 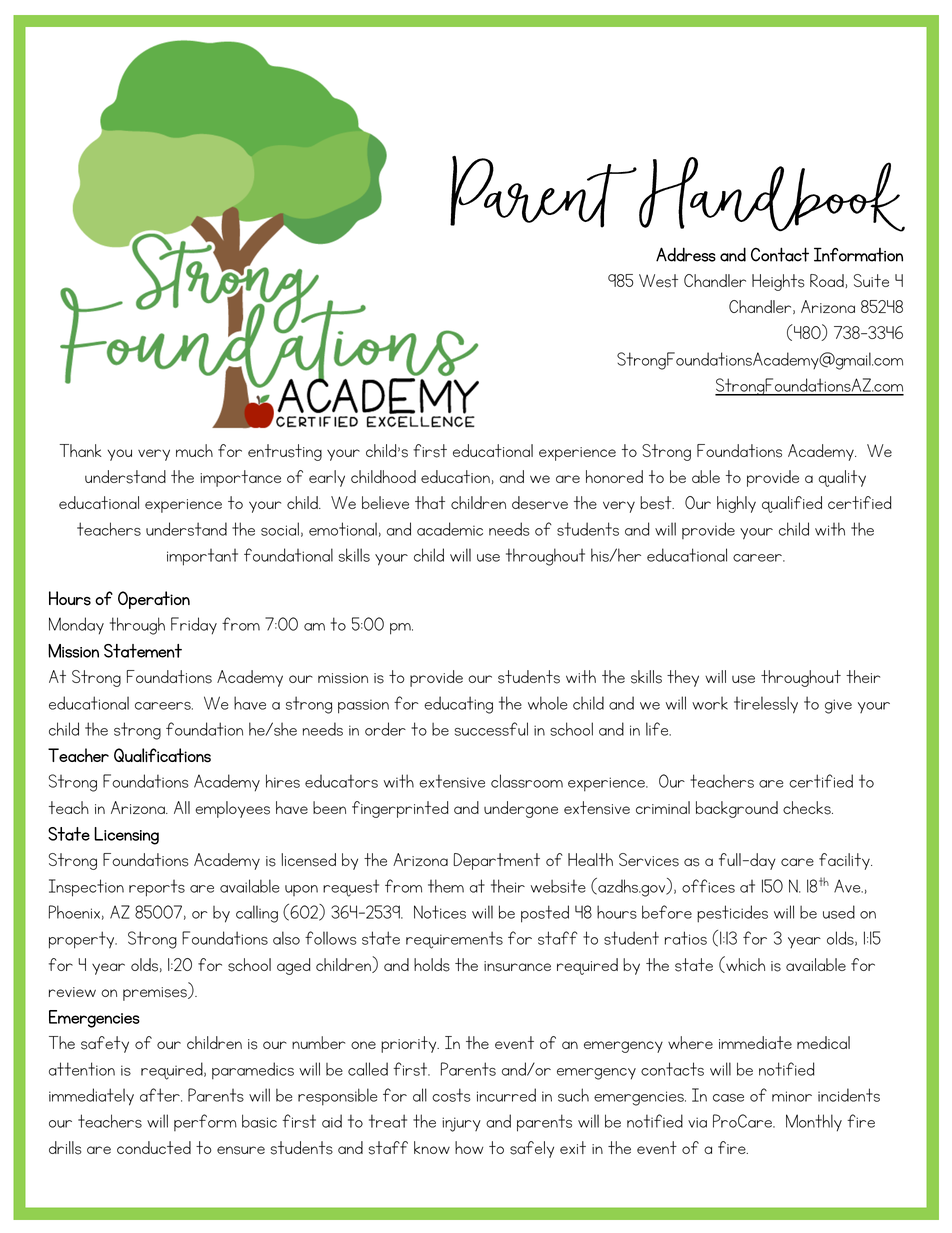 What do you see at coordinates (766, 705) in the screenshot?
I see `tirelessly` at bounding box center [766, 705].
